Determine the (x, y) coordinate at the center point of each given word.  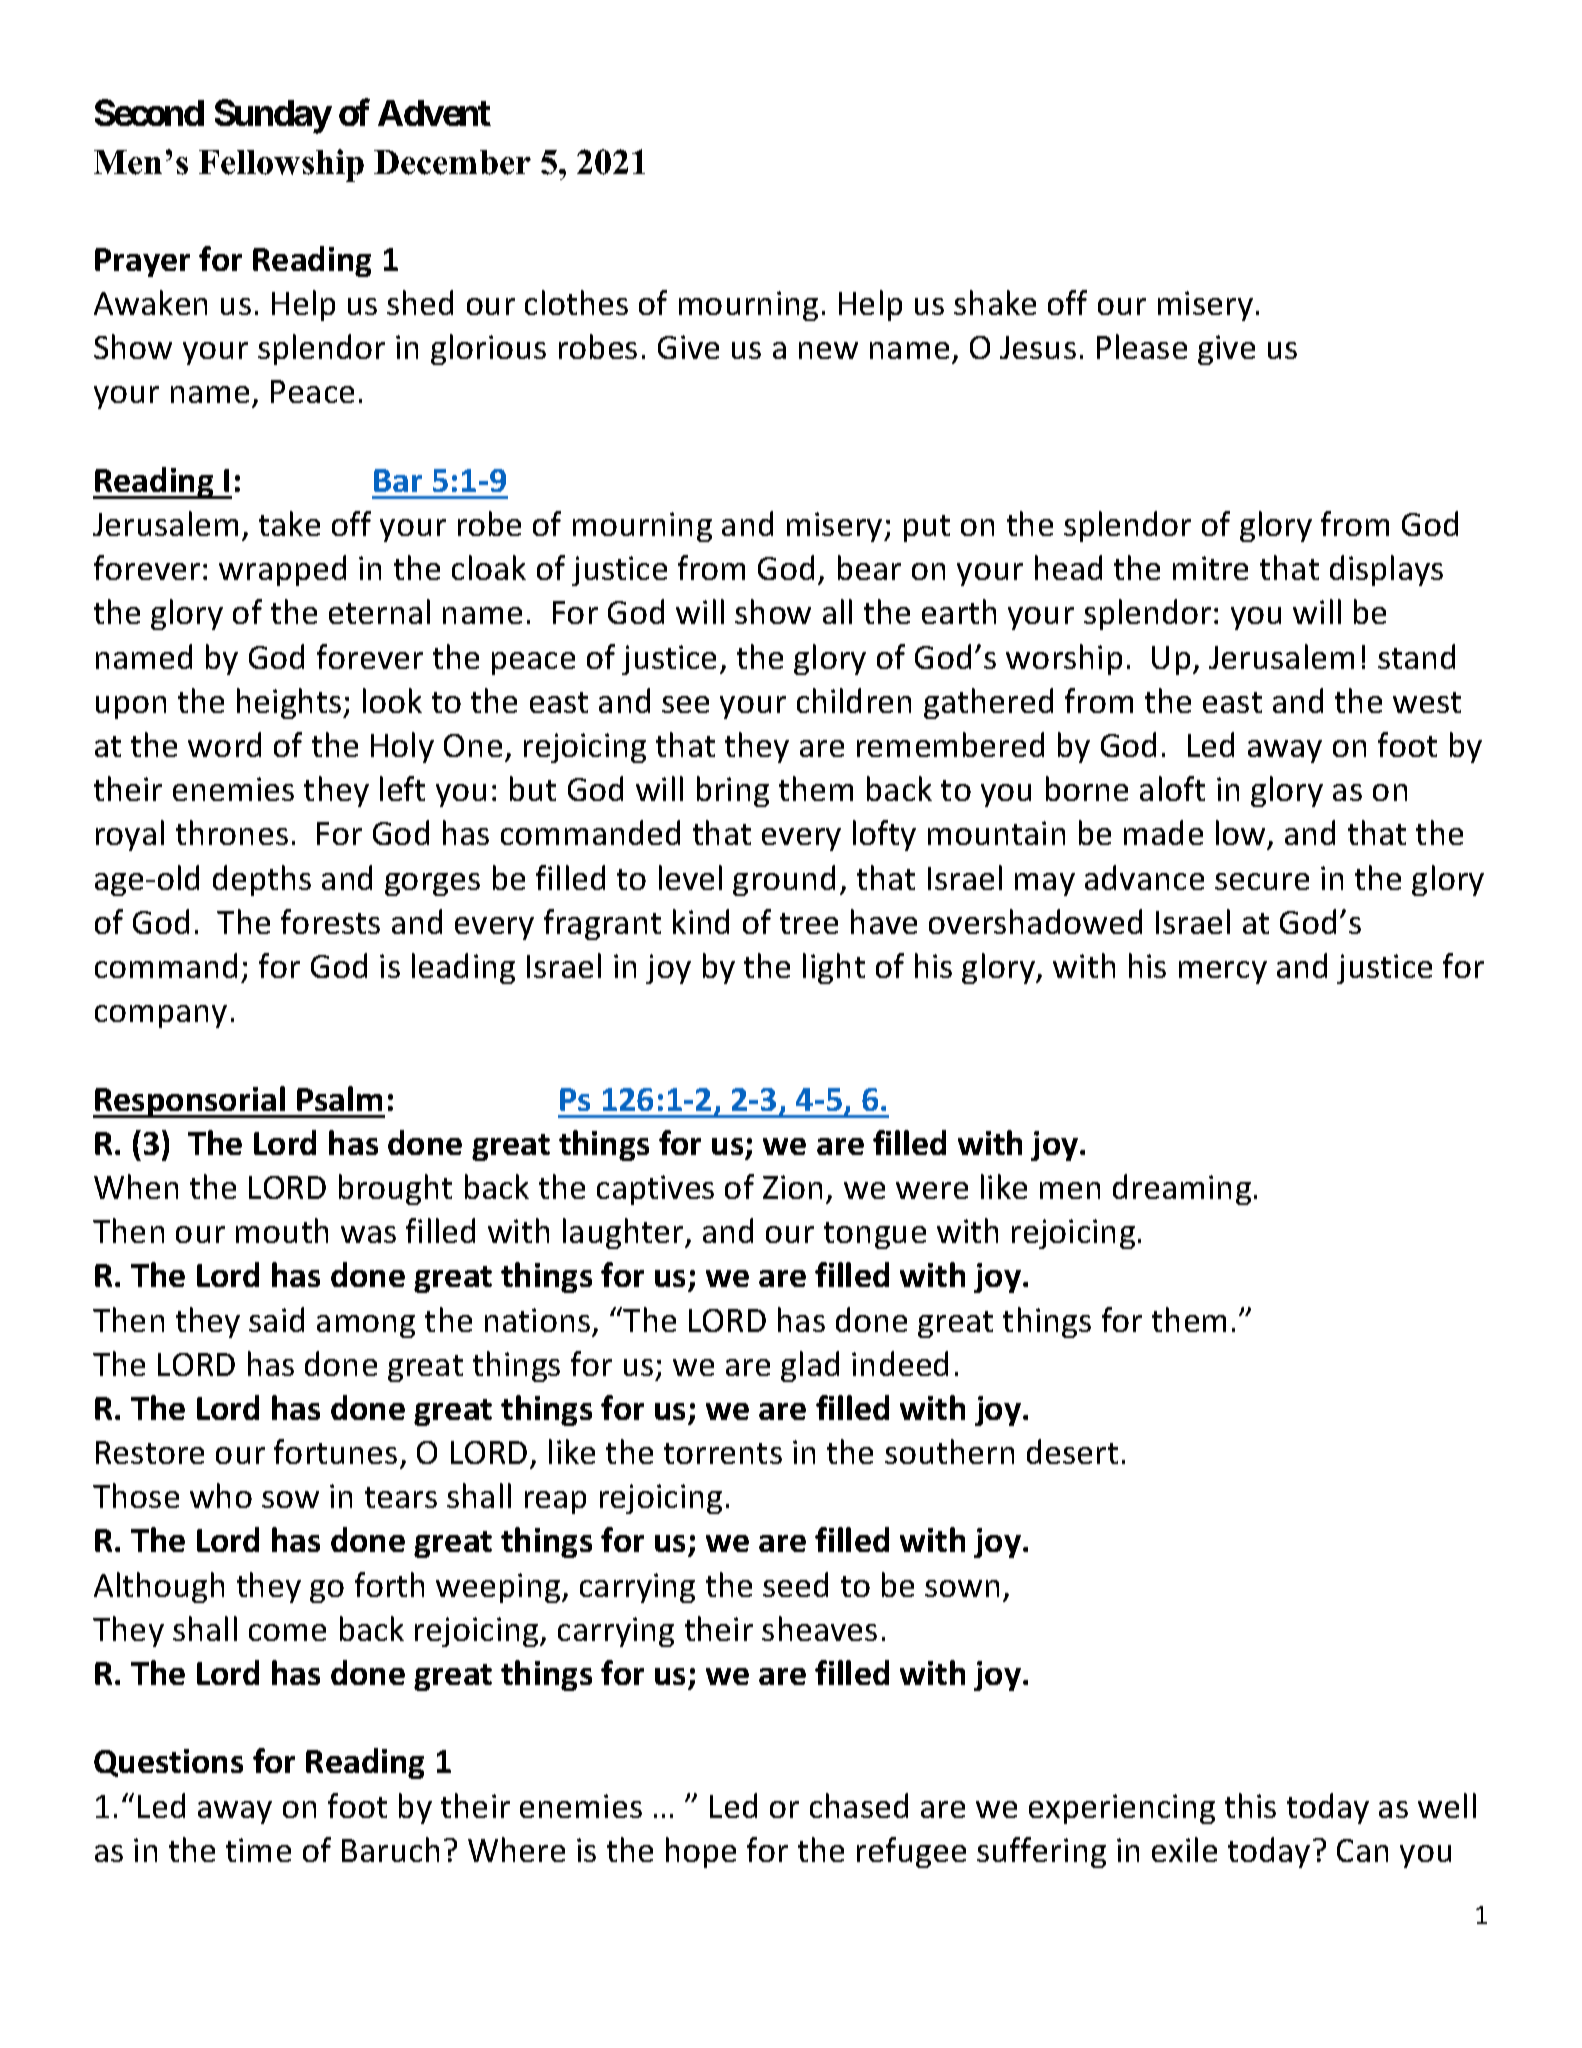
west (1427, 702)
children (854, 700)
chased (859, 1805)
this (1250, 1805)
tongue (875, 1235)
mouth (282, 1230)
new (828, 350)
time (258, 1850)
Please (1142, 346)
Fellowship (281, 165)
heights (290, 703)
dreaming (1182, 1189)
